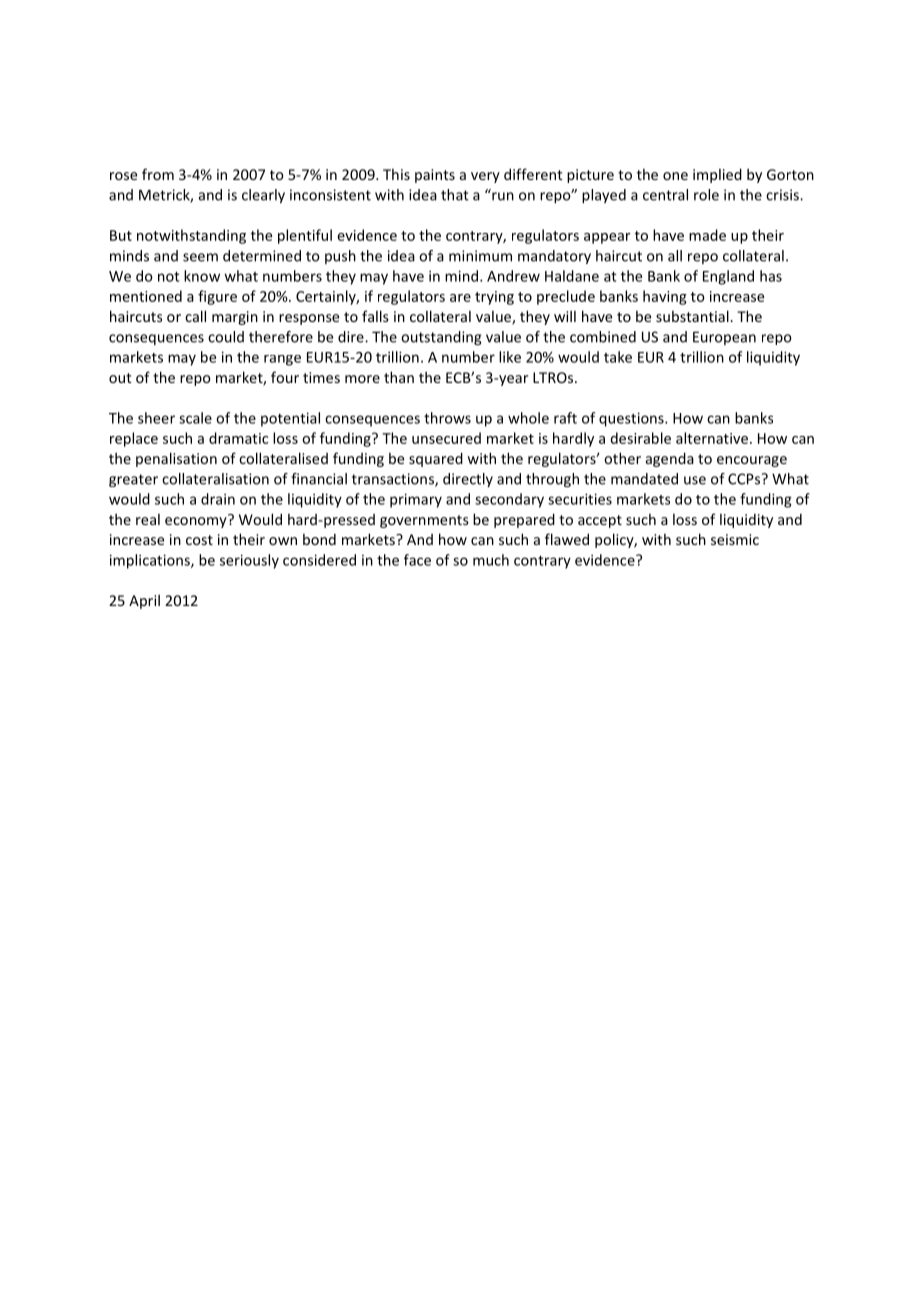 The width and height of the image is (924, 1308). Describe the element at coordinates (417, 560) in the image. I see `face` at that location.
